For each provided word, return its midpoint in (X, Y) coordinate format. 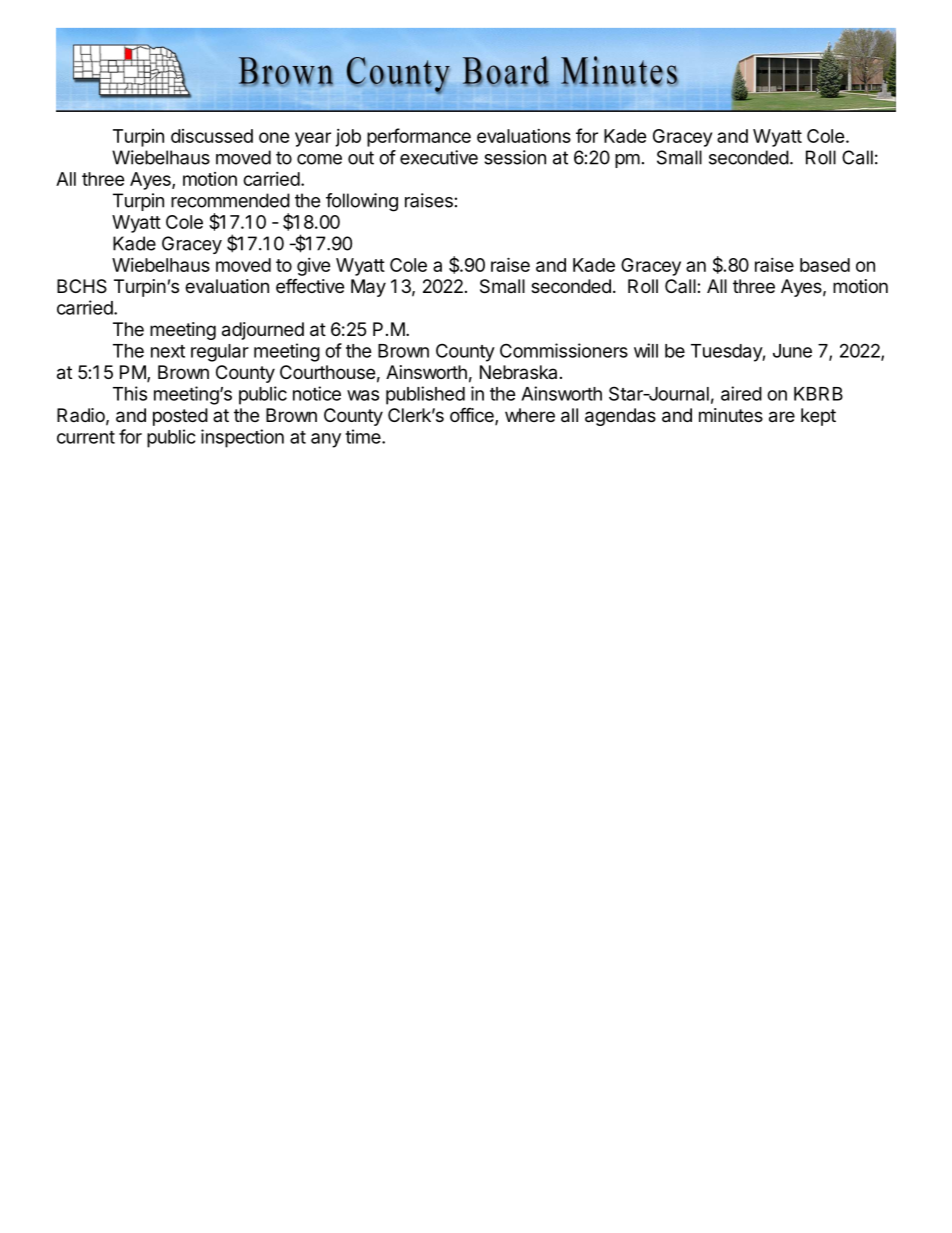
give (314, 267)
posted (180, 417)
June (792, 351)
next (168, 351)
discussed (212, 136)
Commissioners (564, 350)
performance (419, 137)
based (825, 265)
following (362, 202)
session (515, 157)
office (473, 416)
